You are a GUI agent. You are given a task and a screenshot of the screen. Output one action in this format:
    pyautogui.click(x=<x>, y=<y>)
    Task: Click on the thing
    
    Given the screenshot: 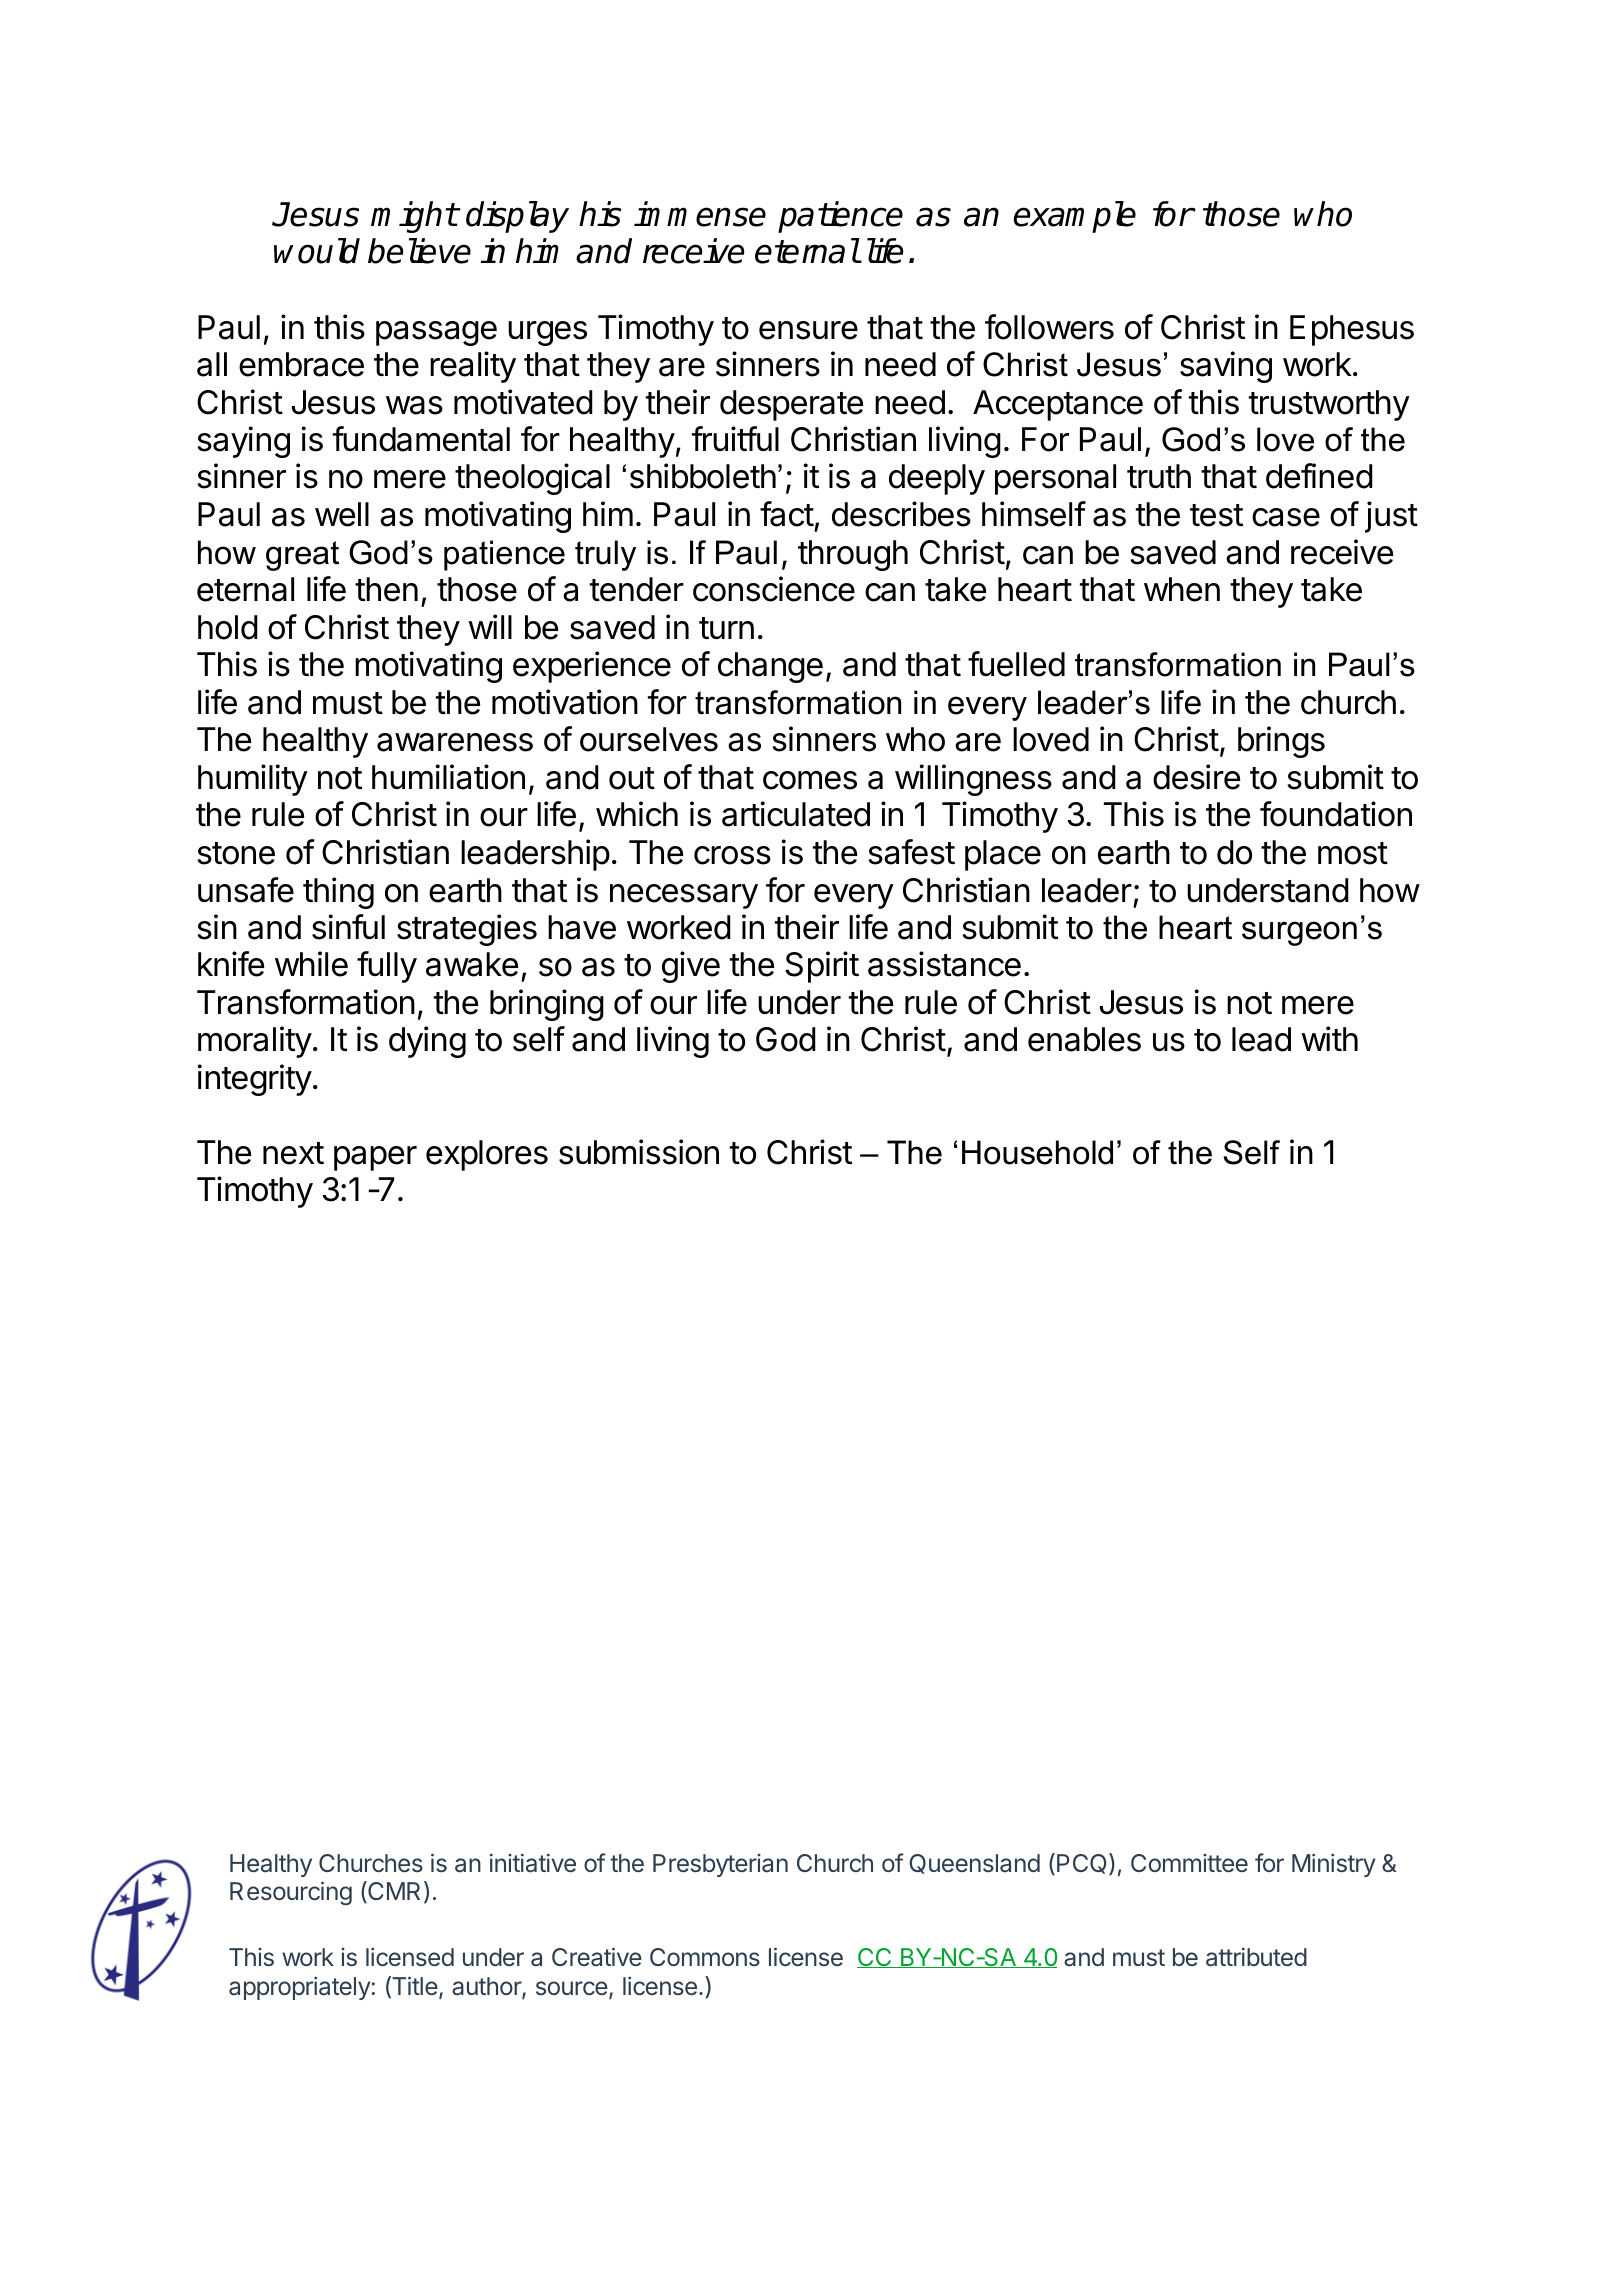 What is the action you would take?
    pyautogui.click(x=338, y=893)
